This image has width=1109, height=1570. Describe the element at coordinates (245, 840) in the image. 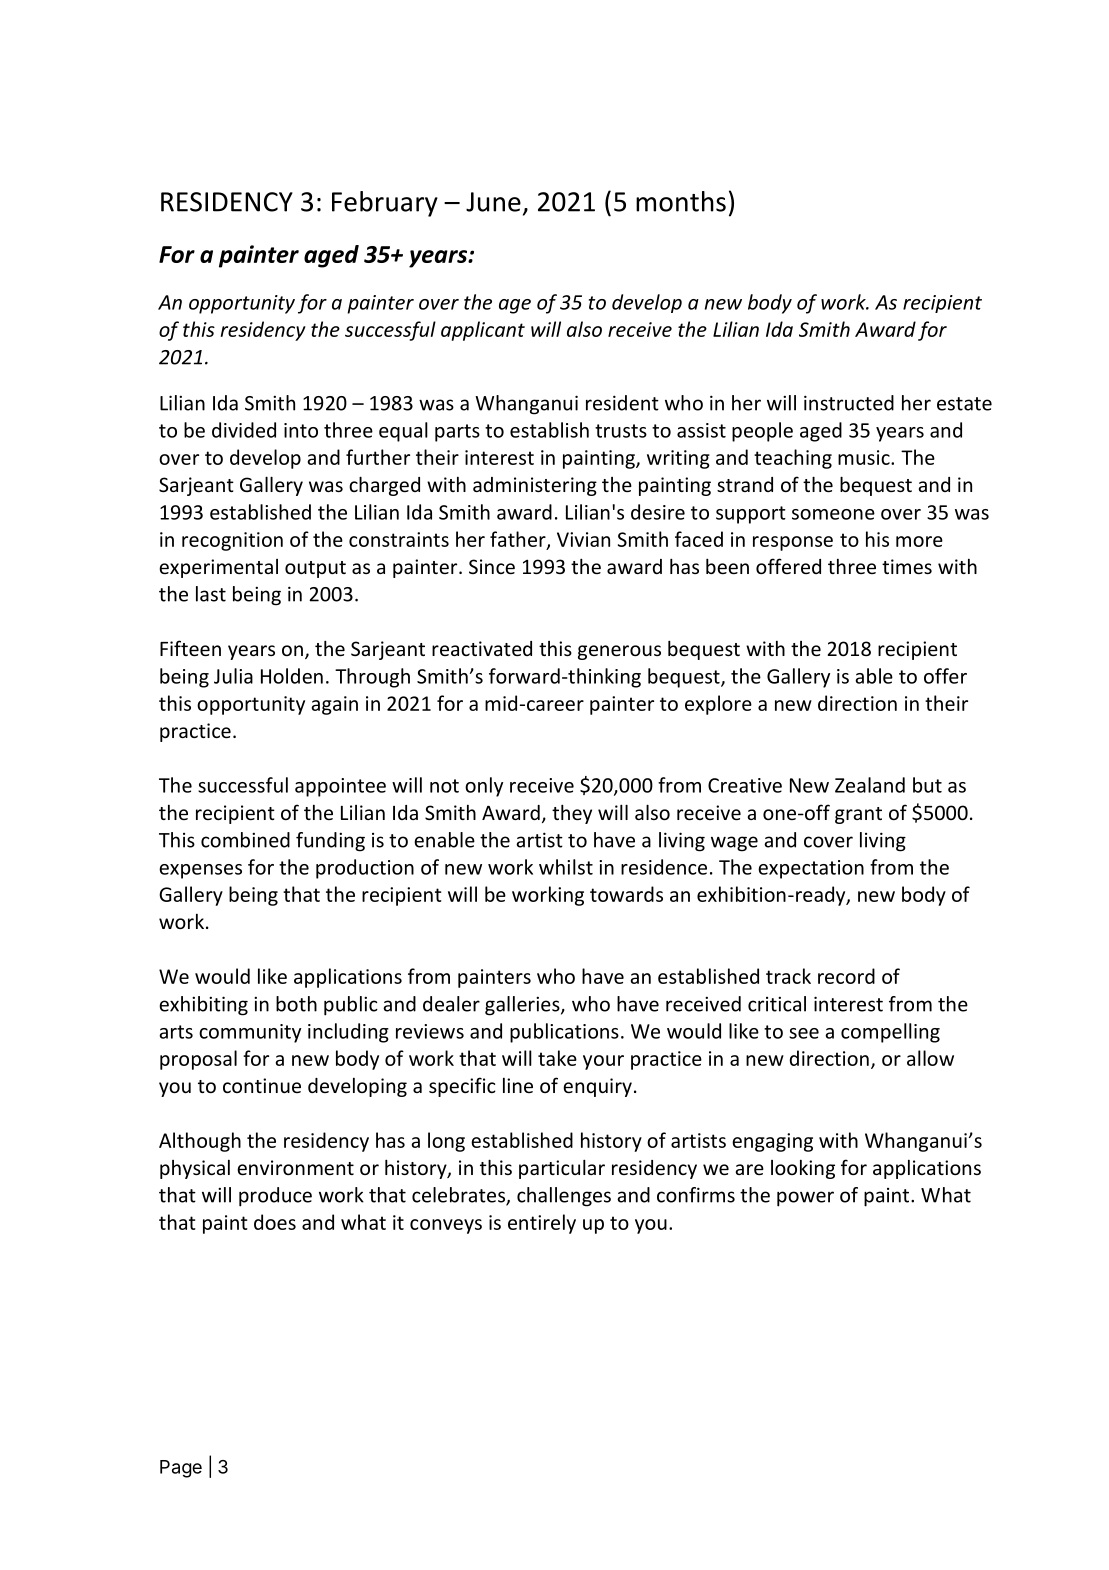

I see `combined` at that location.
